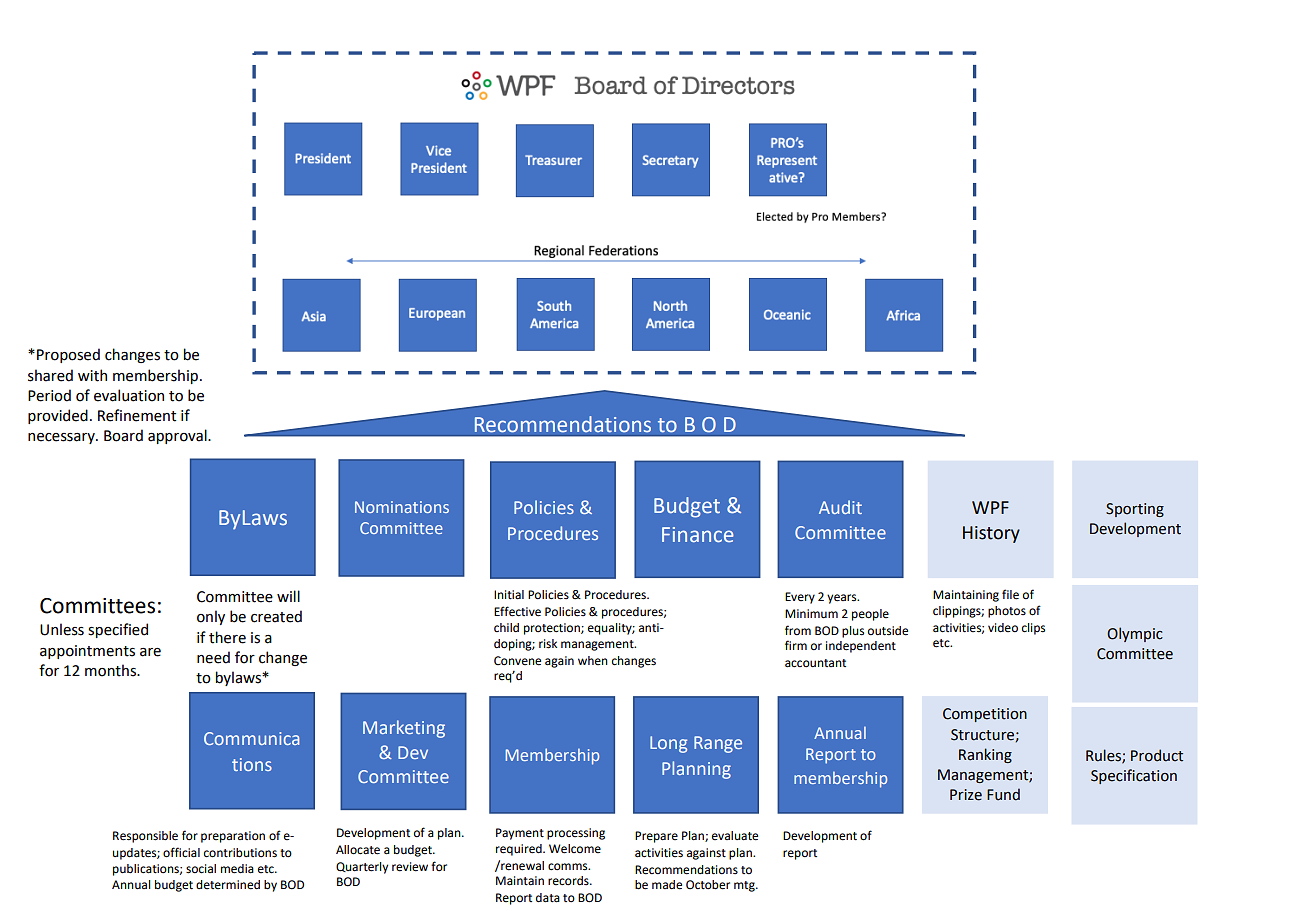 This image has width=1316, height=911. Describe the element at coordinates (228, 885) in the image. I see `determined` at that location.
